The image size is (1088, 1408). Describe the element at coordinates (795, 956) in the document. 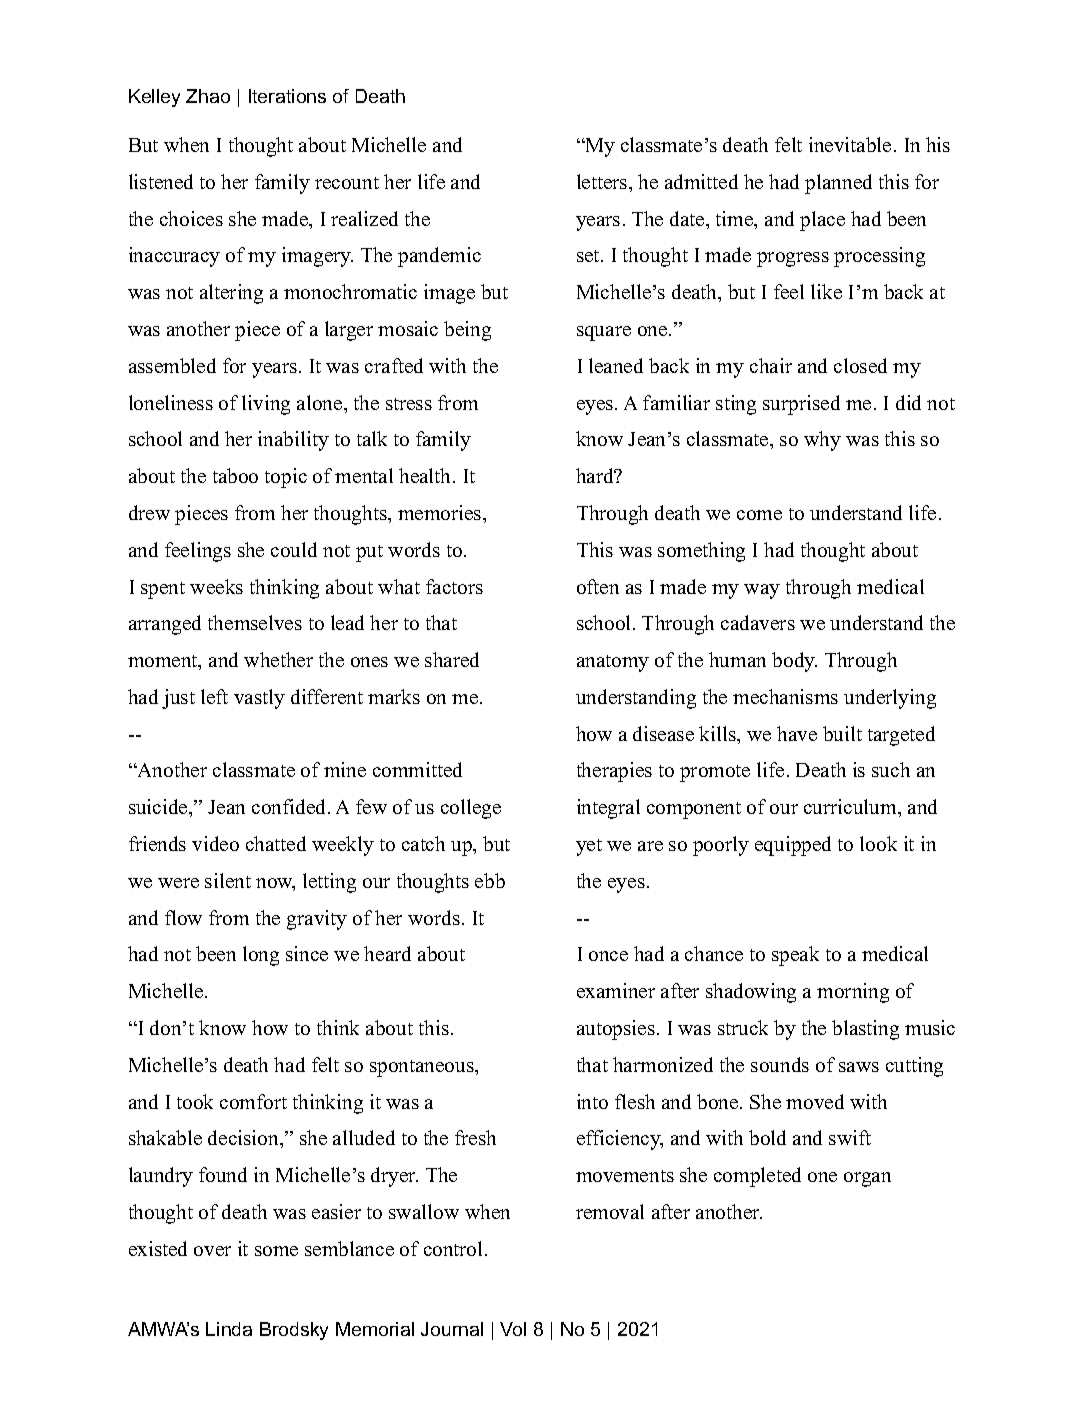

I see `speak` at that location.
